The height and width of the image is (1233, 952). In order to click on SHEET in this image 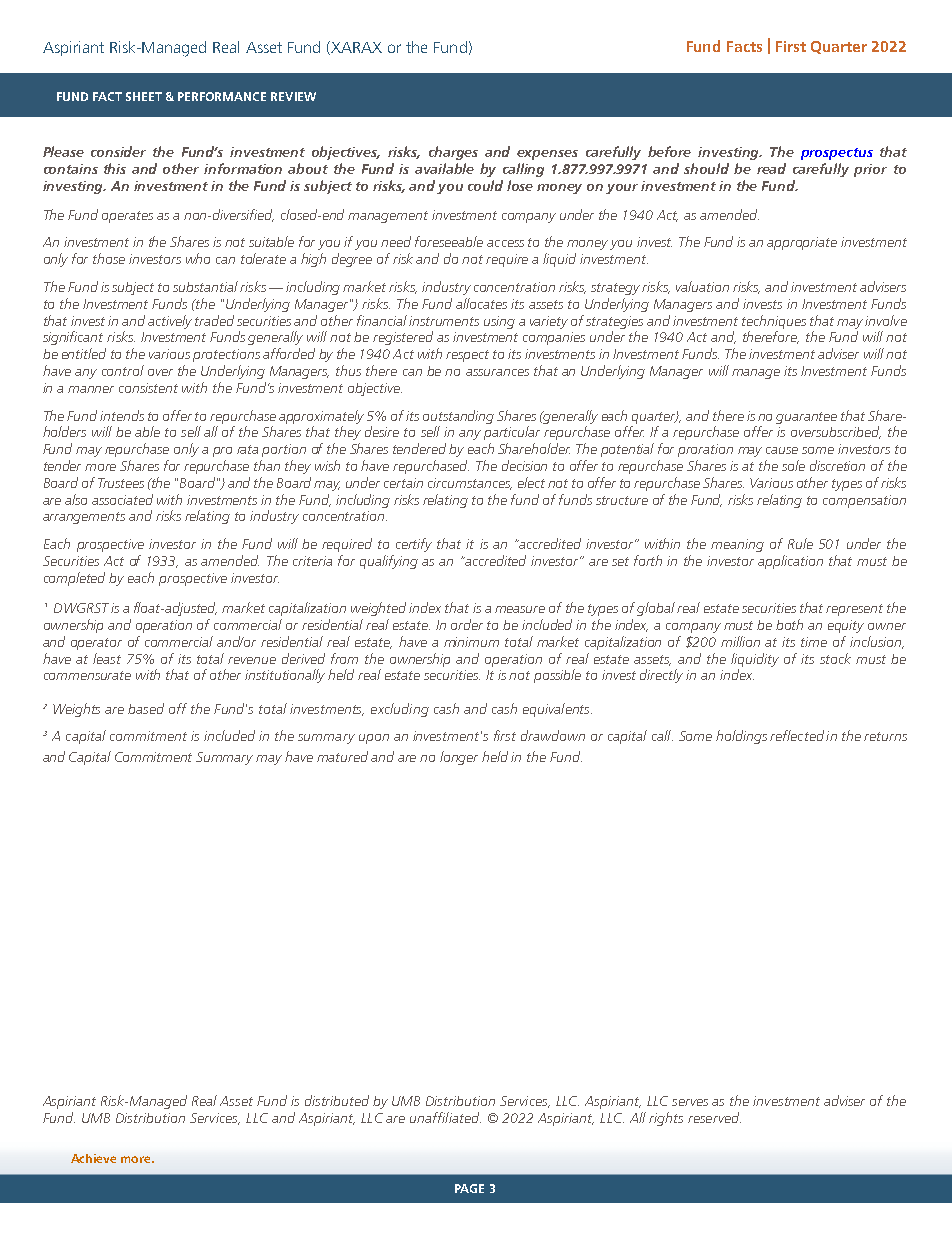, I will do `click(144, 96)`.
